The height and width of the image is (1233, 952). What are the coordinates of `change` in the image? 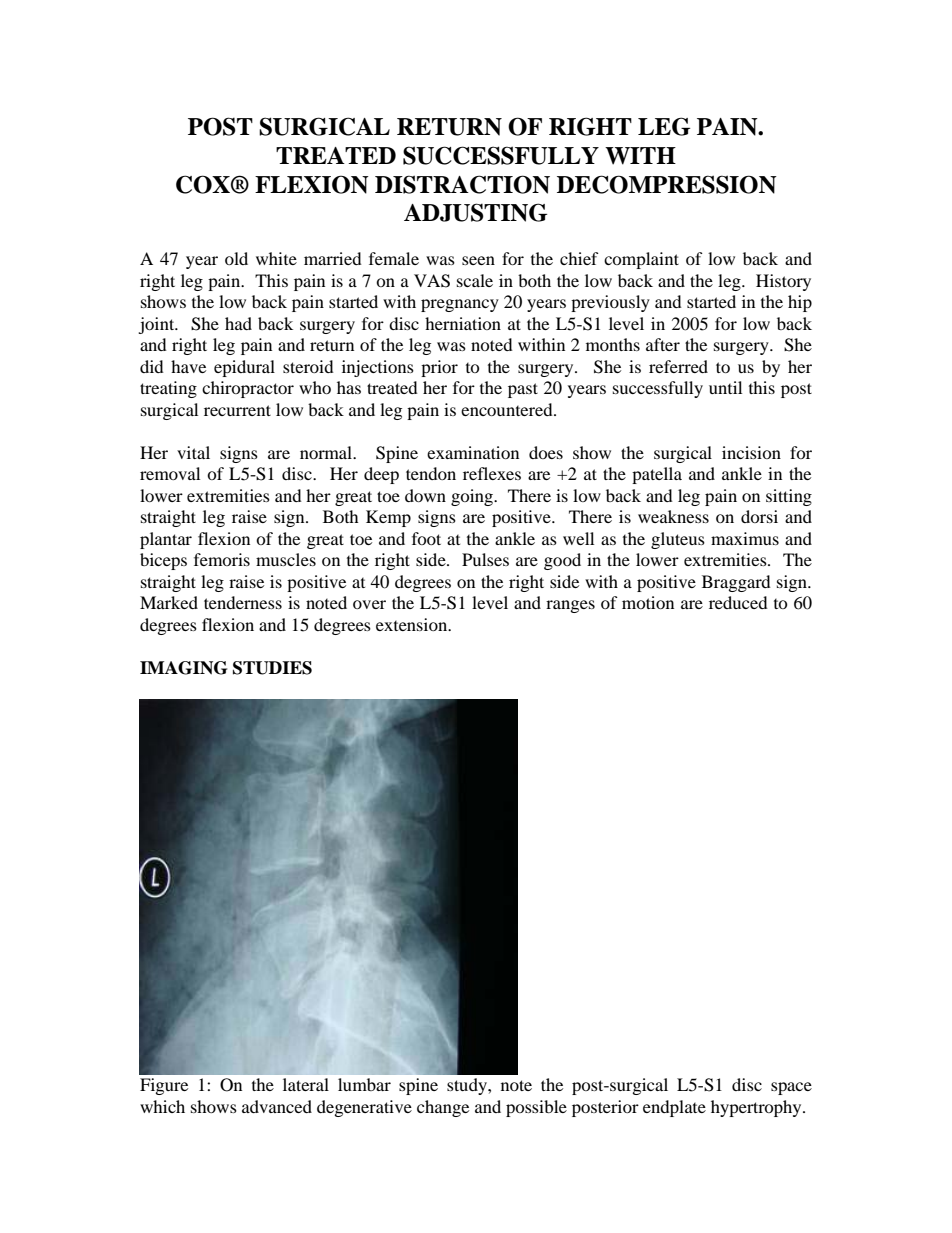 It's located at (443, 1108).
